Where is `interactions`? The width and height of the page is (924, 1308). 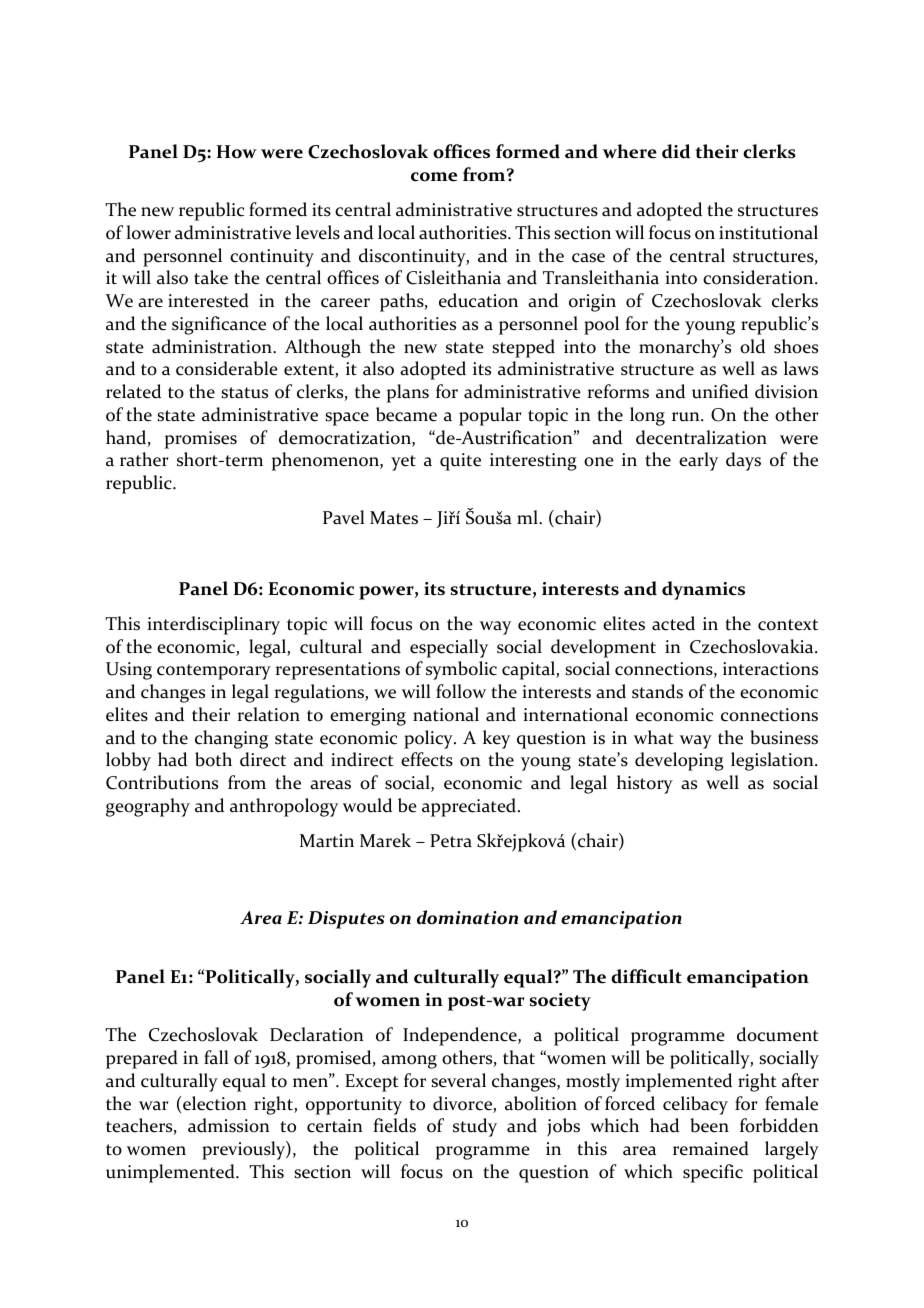 interactions is located at coordinates (770, 669).
